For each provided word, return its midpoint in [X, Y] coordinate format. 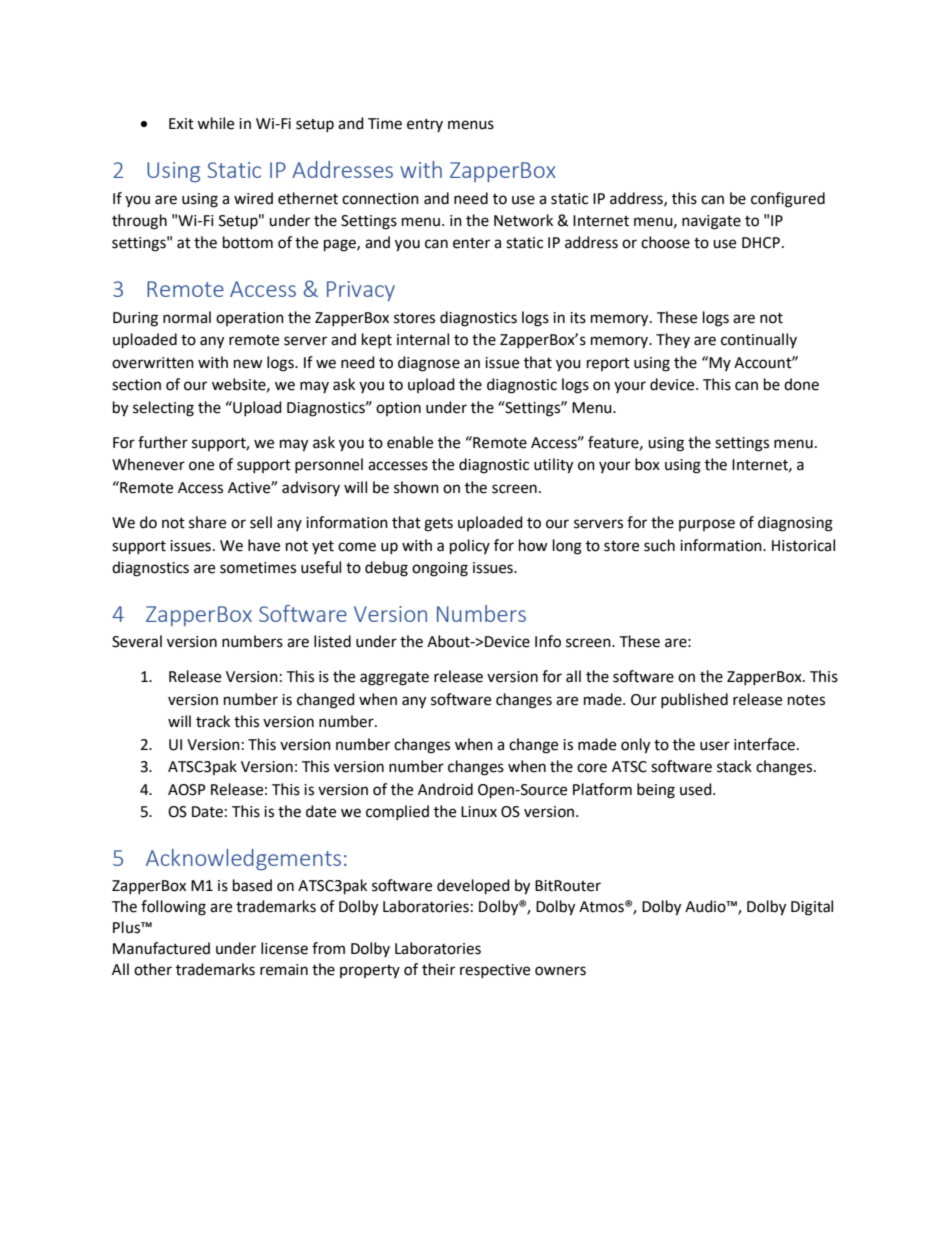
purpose [707, 525]
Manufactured [161, 948]
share [207, 522]
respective [495, 971]
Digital [812, 908]
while [215, 123]
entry [425, 125]
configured [788, 200]
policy [470, 547]
